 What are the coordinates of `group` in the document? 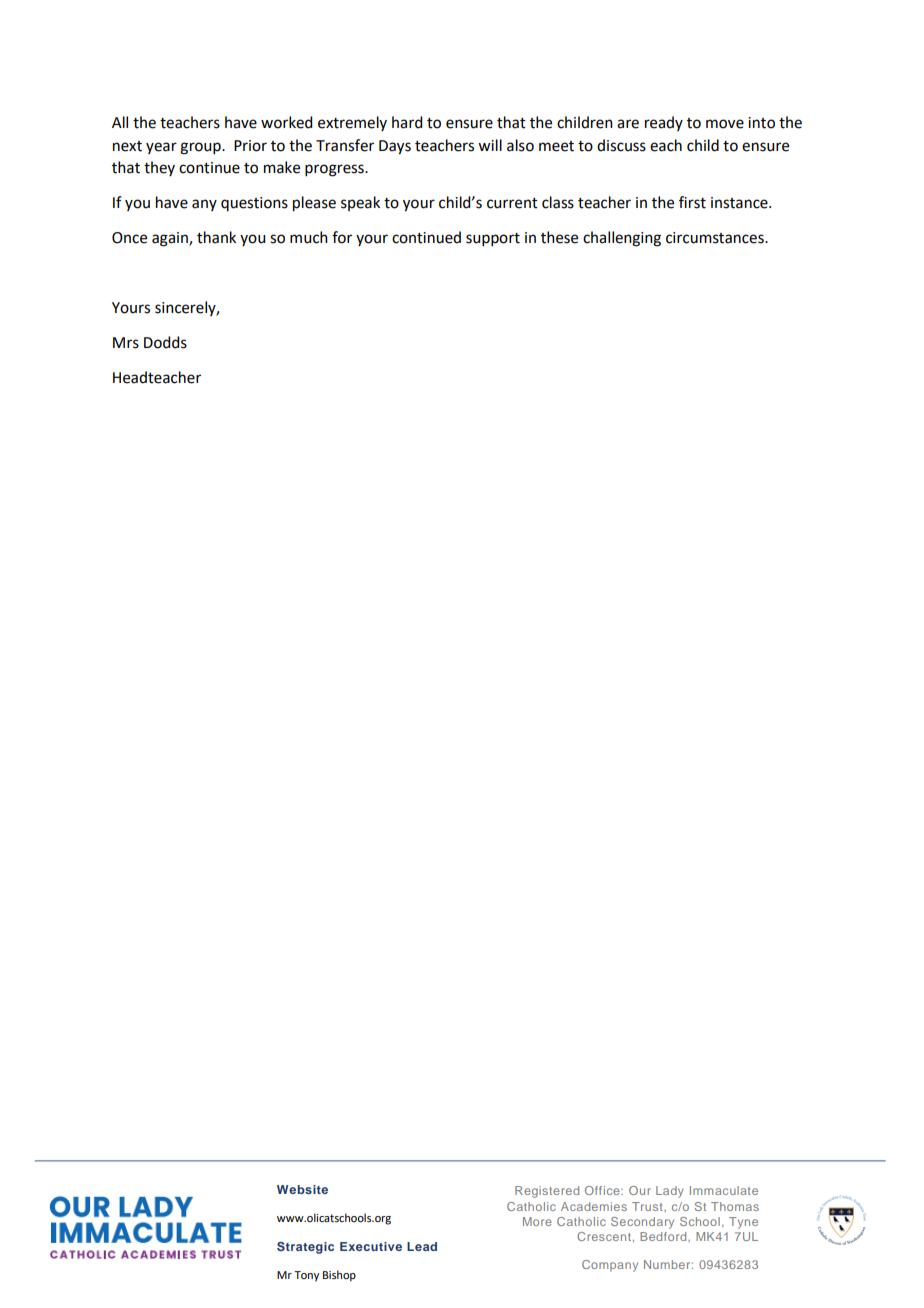 It's located at (201, 148).
